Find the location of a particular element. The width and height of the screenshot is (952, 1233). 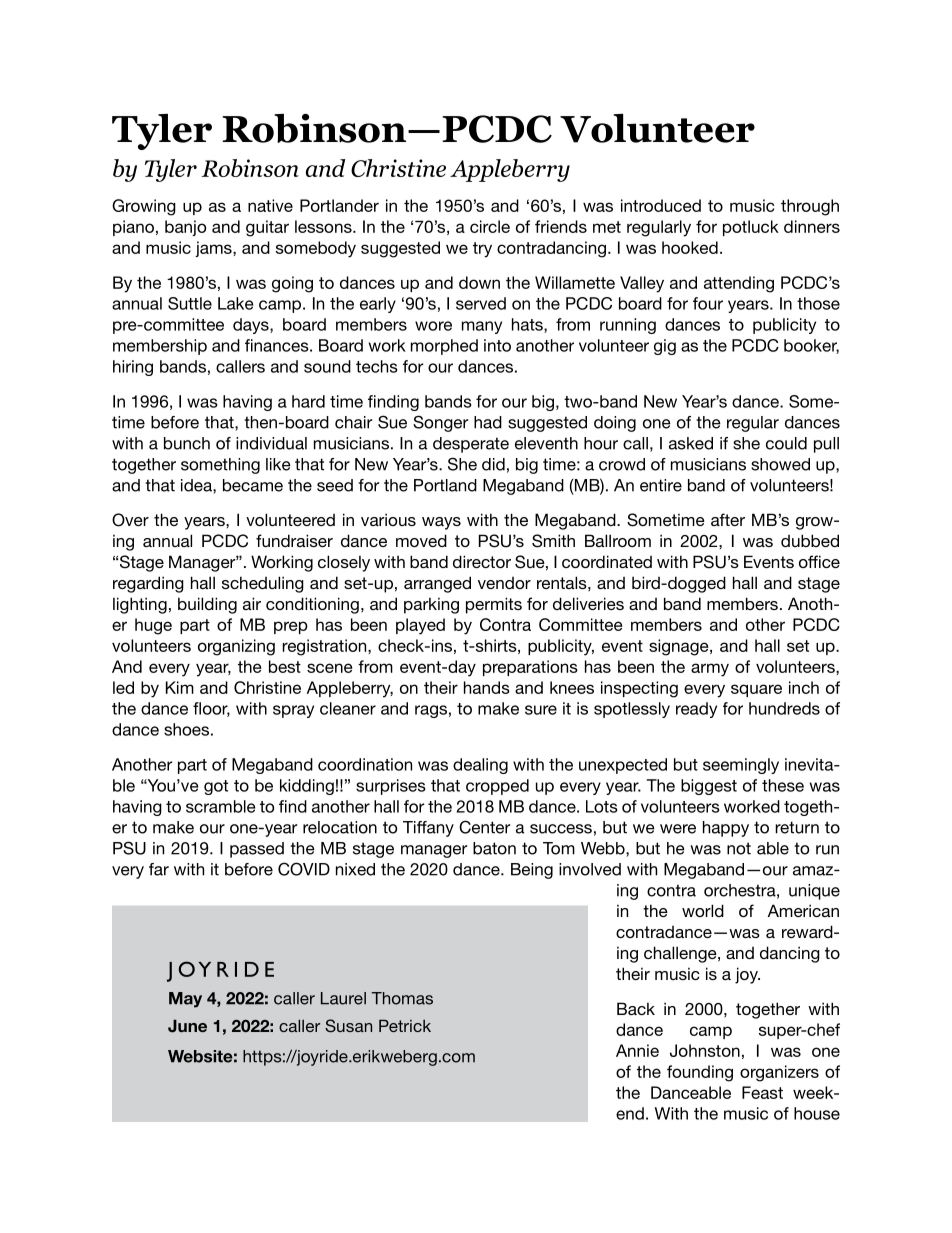

organizing is located at coordinates (236, 647).
